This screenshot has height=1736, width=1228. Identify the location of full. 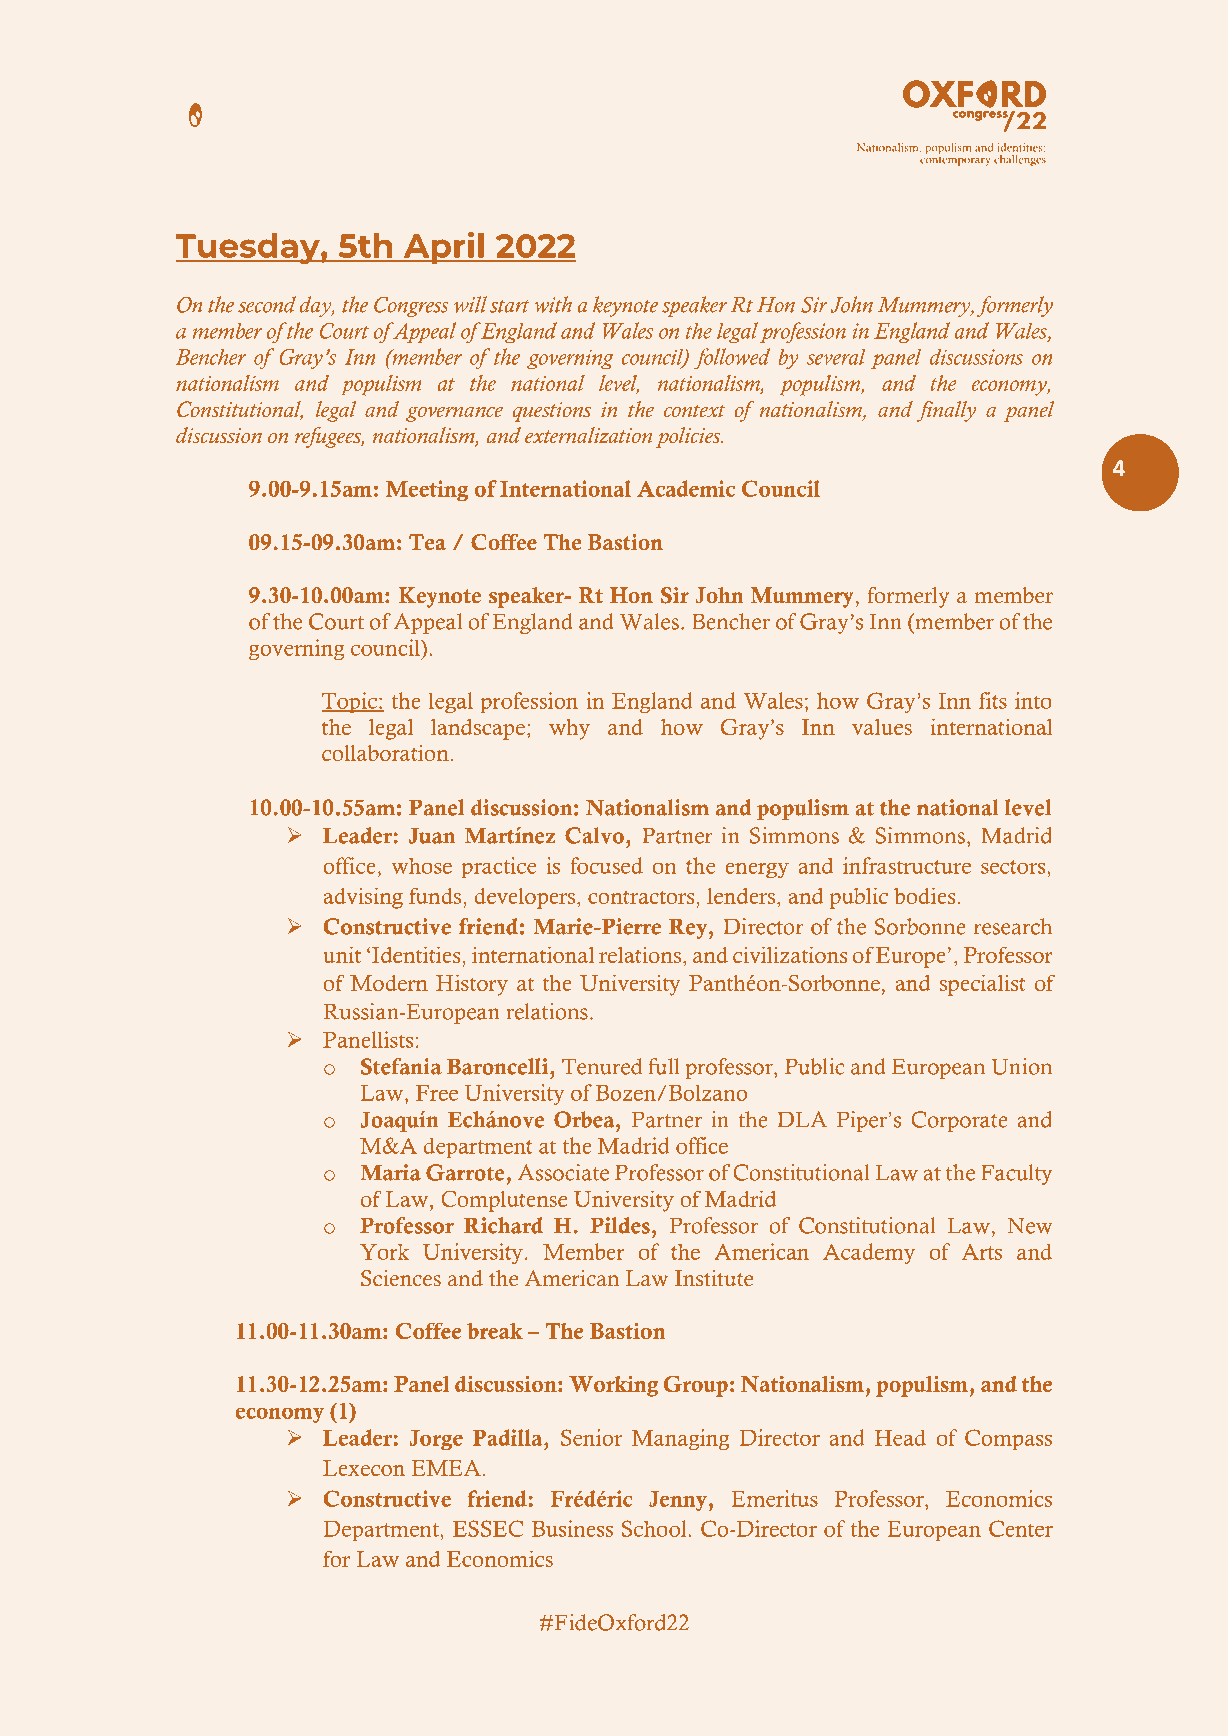
(664, 1066).
